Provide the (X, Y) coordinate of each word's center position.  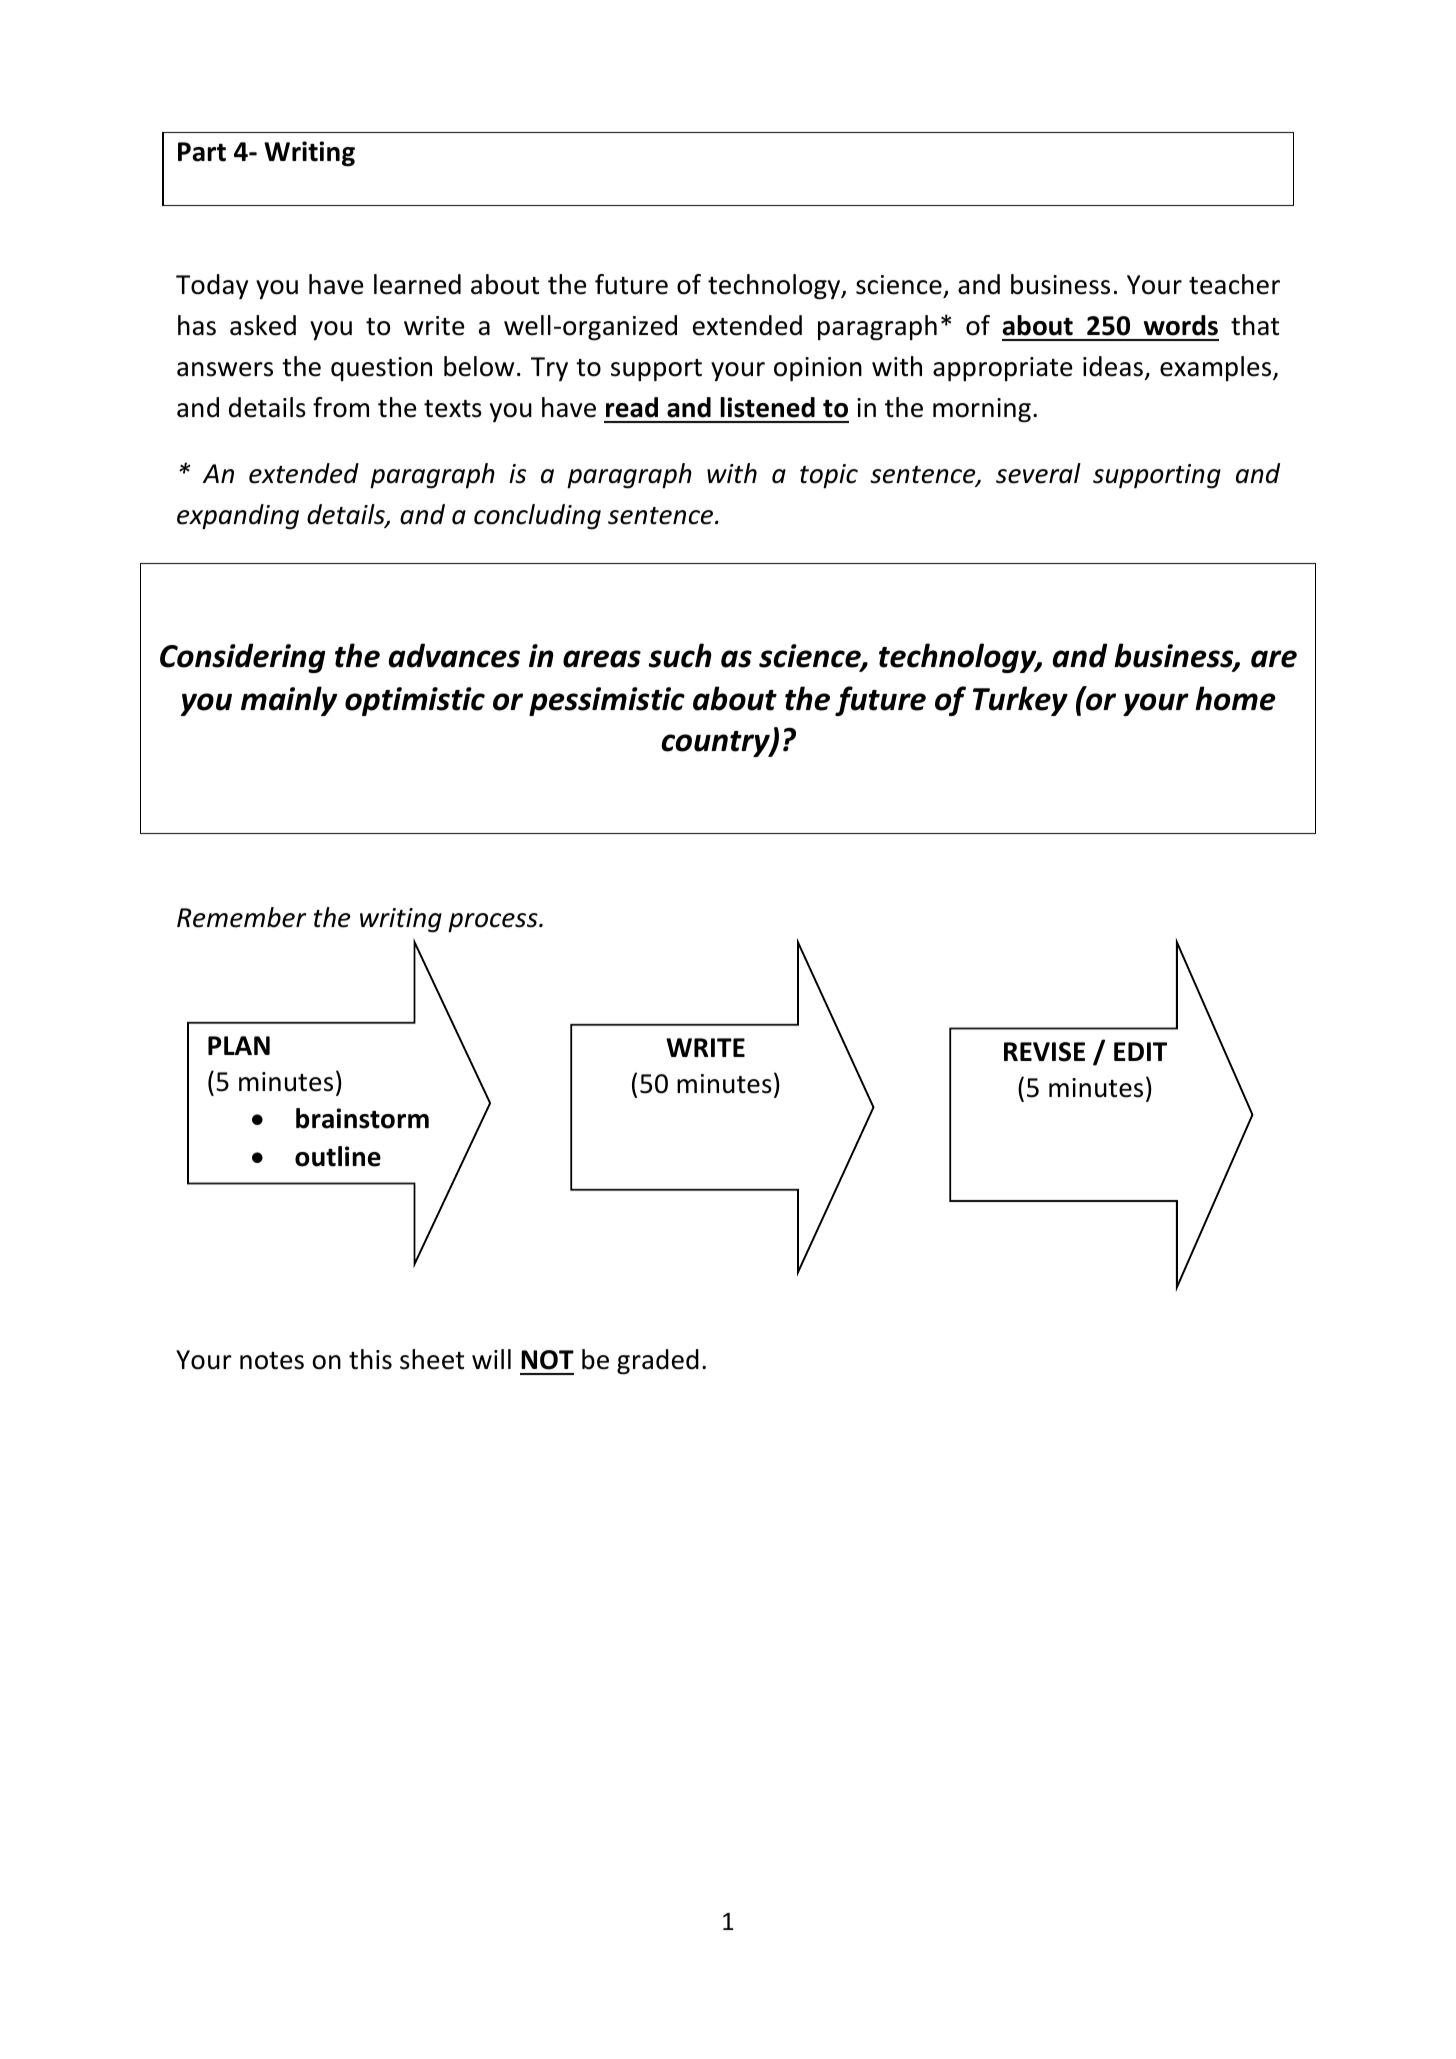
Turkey (1020, 701)
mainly (289, 701)
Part (202, 152)
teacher (1234, 284)
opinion (818, 369)
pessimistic (607, 701)
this (370, 1359)
